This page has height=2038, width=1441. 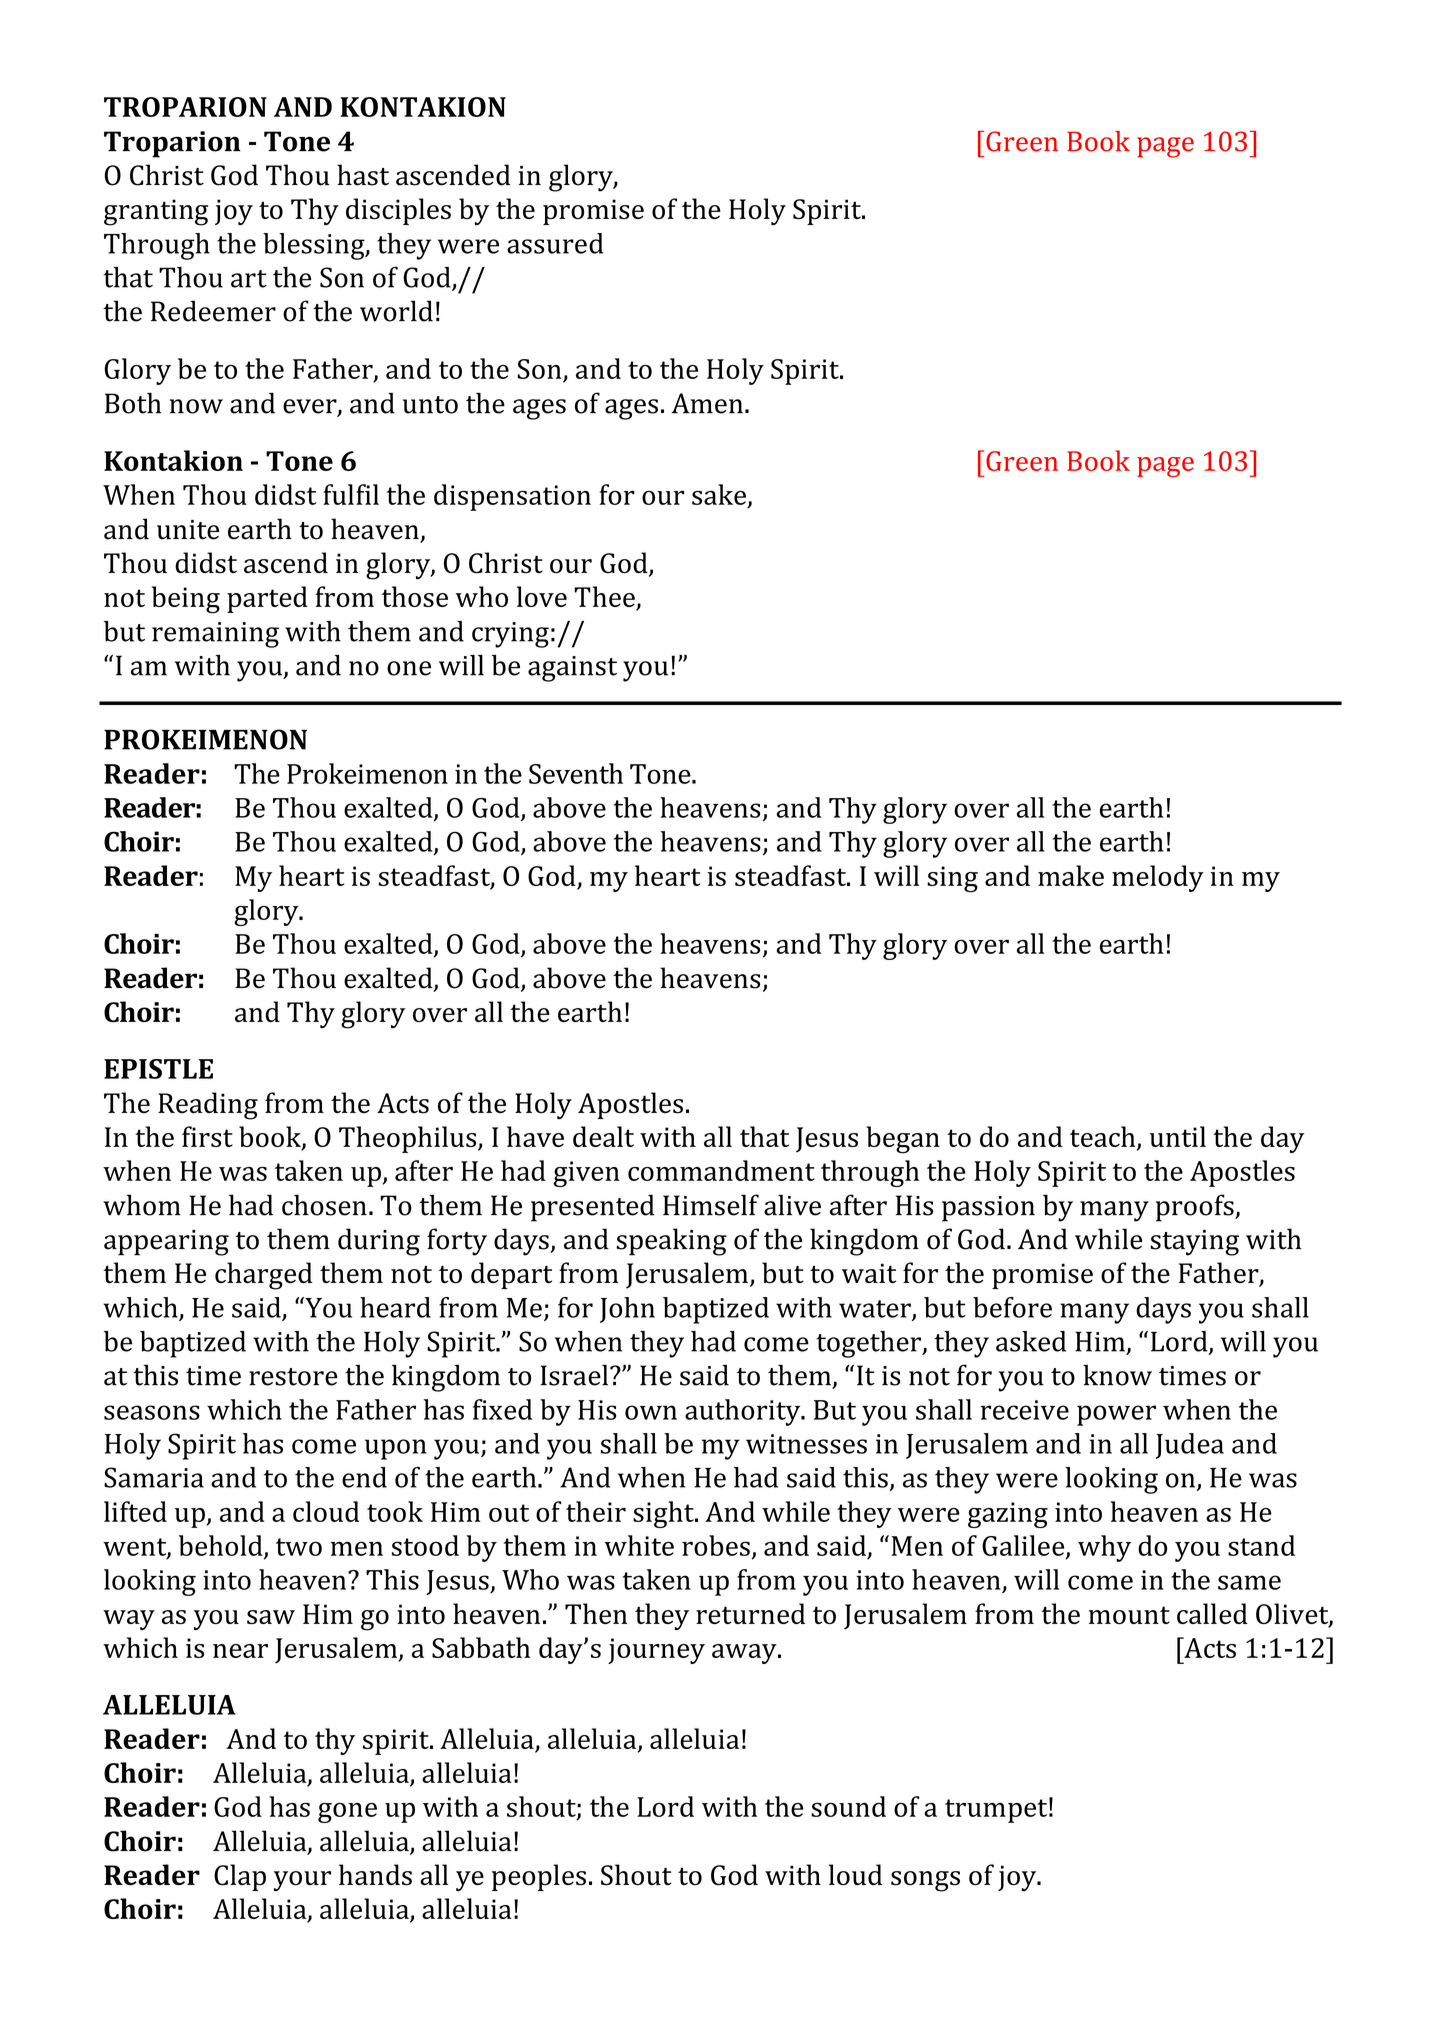 What do you see at coordinates (664, 1514) in the page?
I see `sight` at bounding box center [664, 1514].
